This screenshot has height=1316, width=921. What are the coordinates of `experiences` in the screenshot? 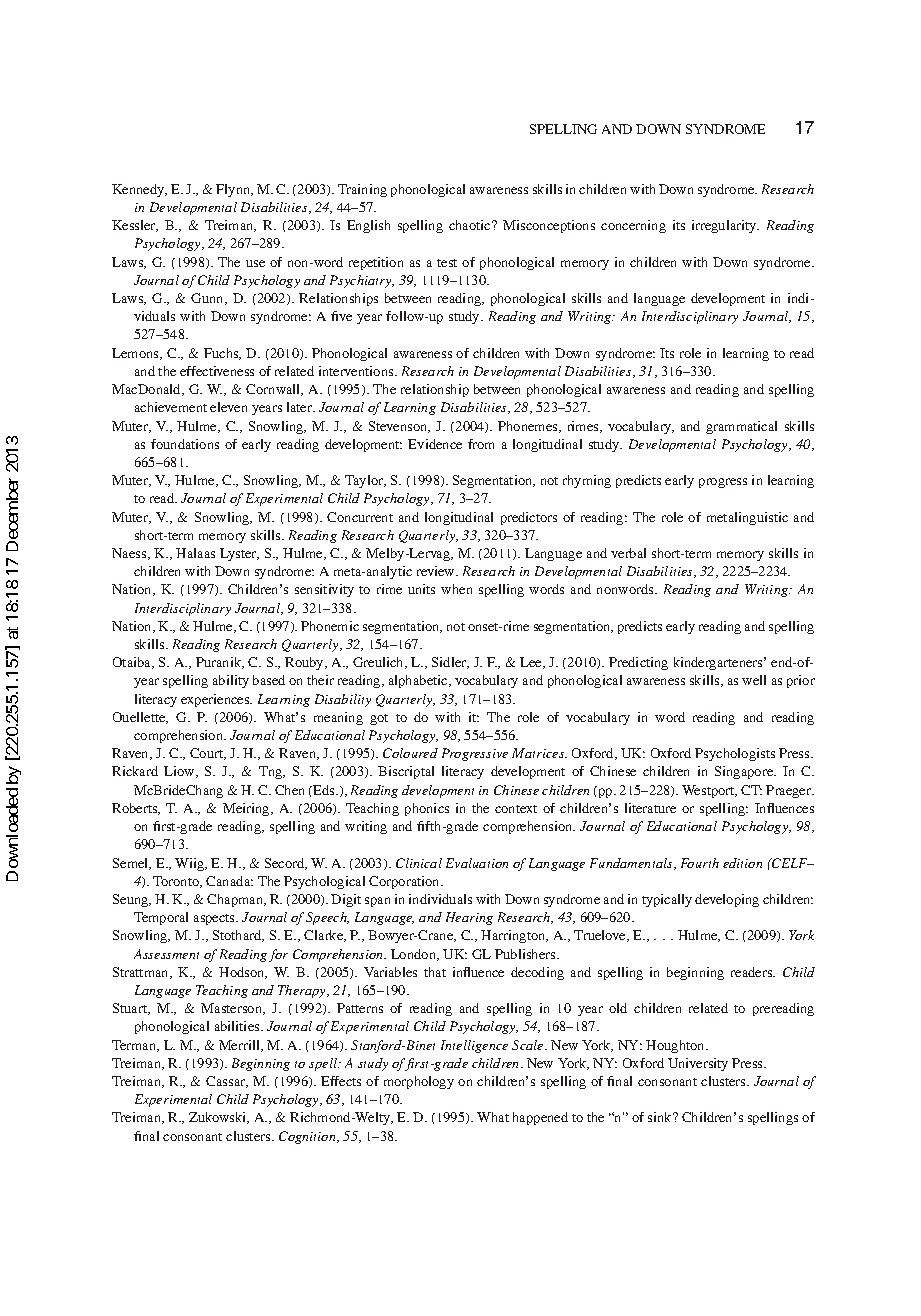 It's located at (216, 700).
